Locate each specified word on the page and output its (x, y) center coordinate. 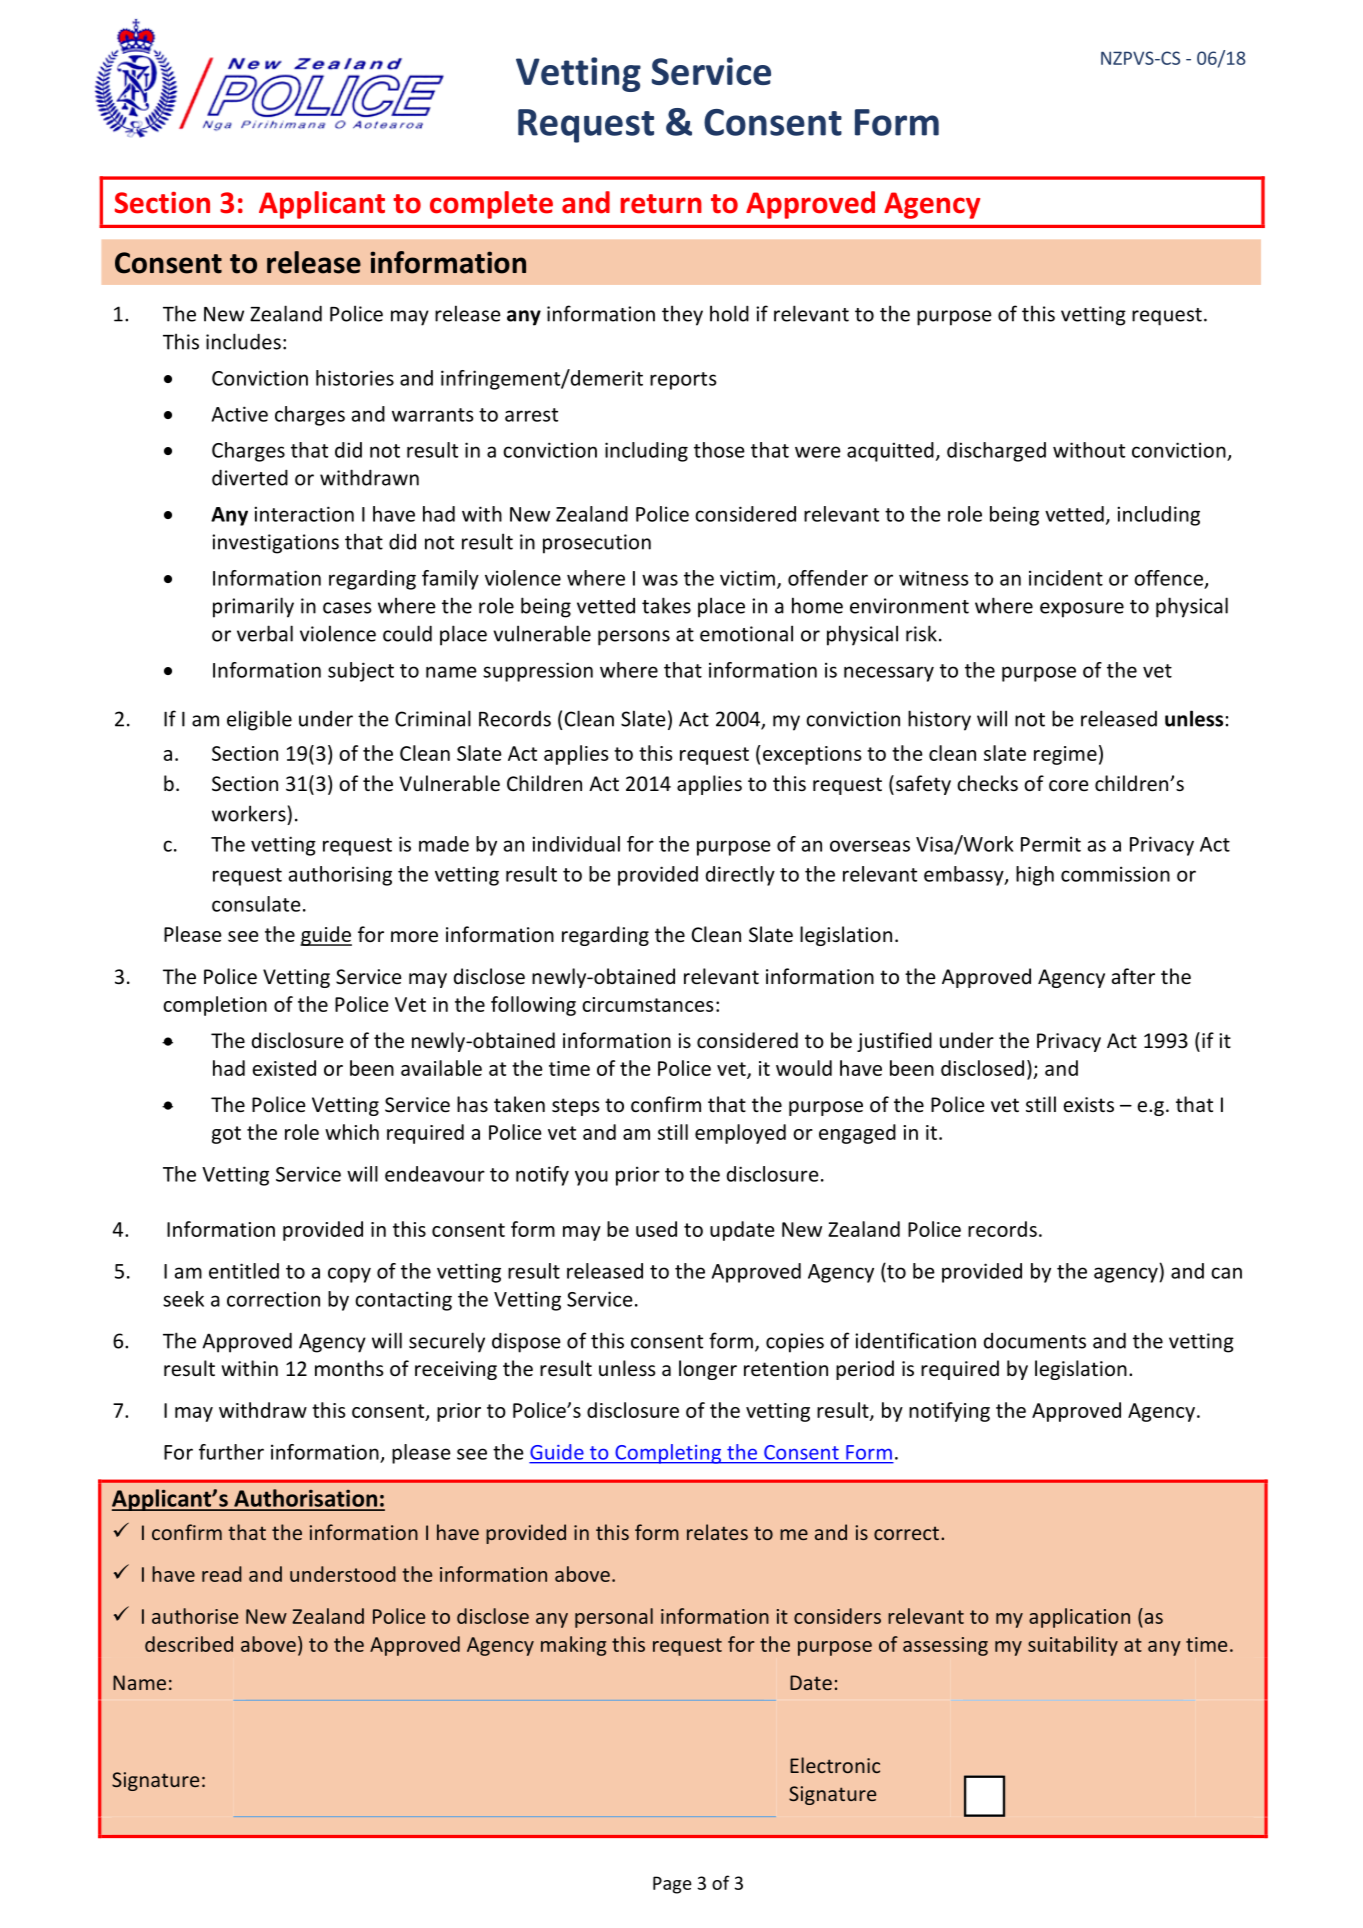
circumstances (647, 1004)
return (661, 204)
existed (284, 1068)
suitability (1073, 1646)
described (189, 1644)
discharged (996, 452)
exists (1088, 1105)
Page (672, 1885)
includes (243, 341)
